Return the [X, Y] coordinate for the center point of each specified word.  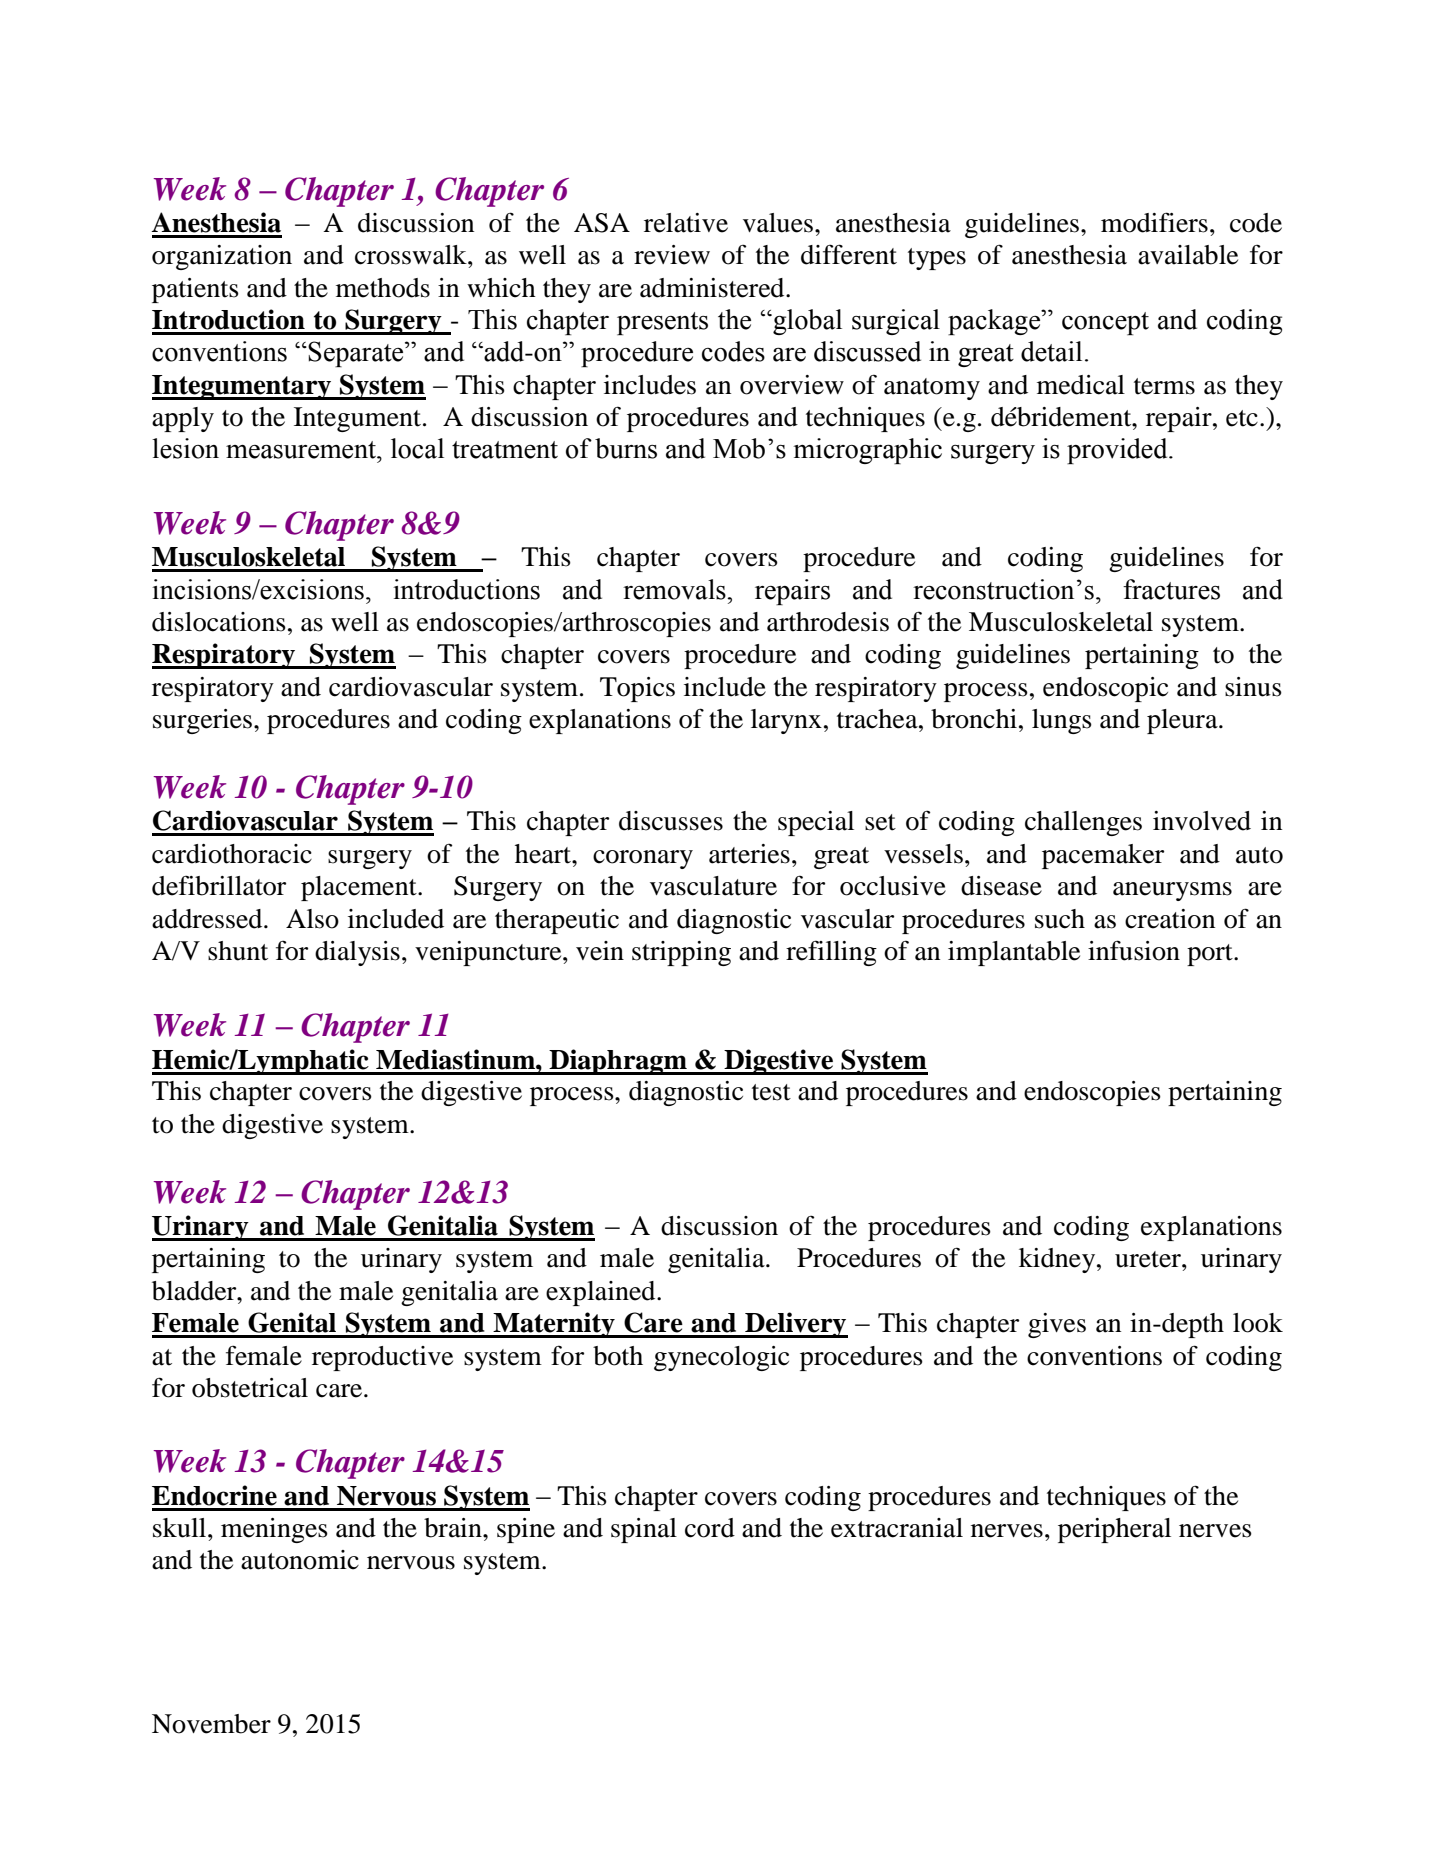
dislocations [219, 622]
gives [1057, 1325]
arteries [749, 854]
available [1188, 255]
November [211, 1724]
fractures [1171, 589]
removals [675, 589]
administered [713, 288]
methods [383, 288]
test [771, 1092]
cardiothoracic [232, 854]
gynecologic [721, 1358]
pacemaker [1103, 856]
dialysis [357, 953]
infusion [1134, 950]
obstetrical [250, 1388]
